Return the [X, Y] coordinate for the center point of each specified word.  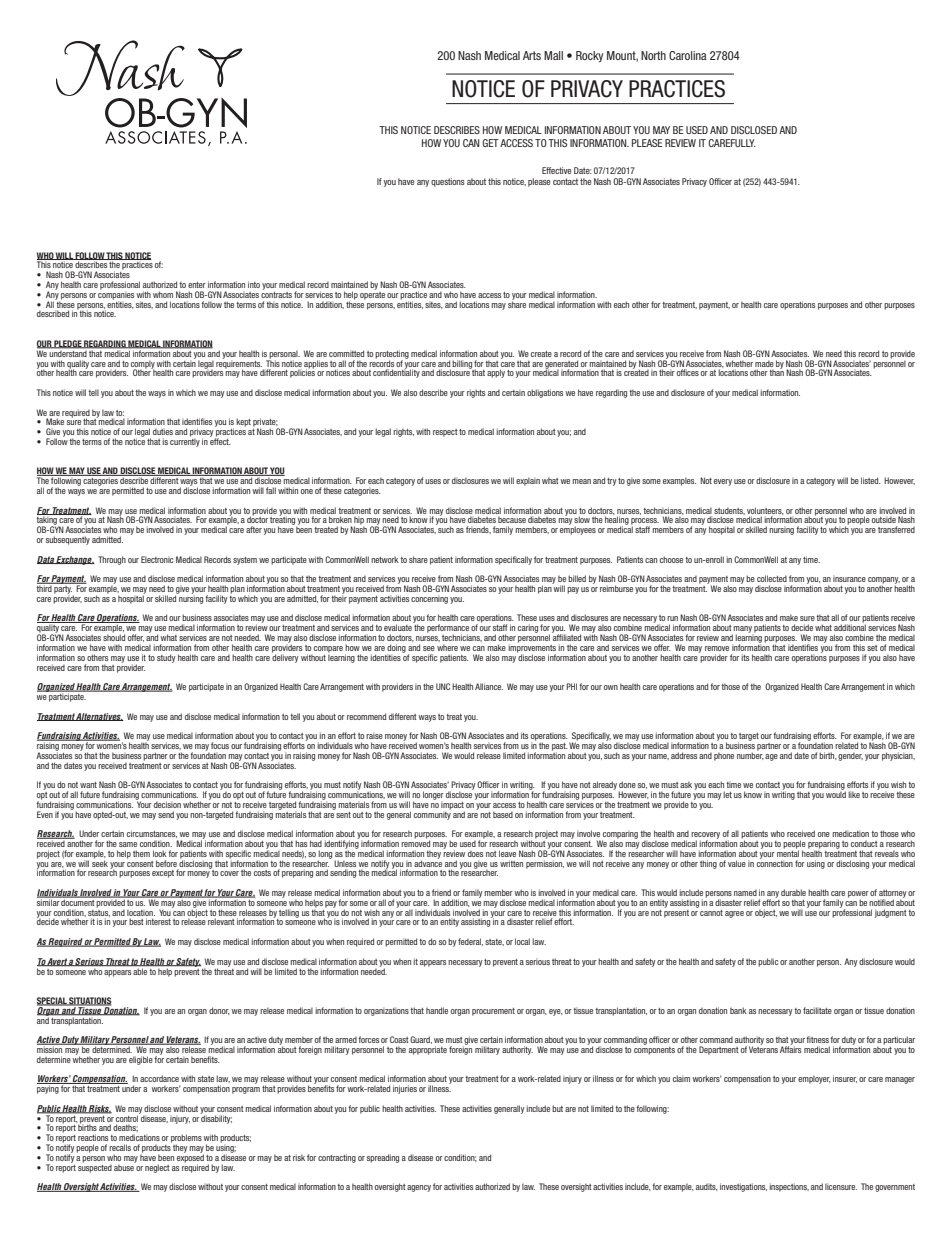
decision [167, 804]
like [854, 794]
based [503, 814]
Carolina [688, 55]
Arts [532, 55]
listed [871, 480]
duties [163, 431]
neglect [157, 1168]
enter [197, 285]
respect [445, 433]
